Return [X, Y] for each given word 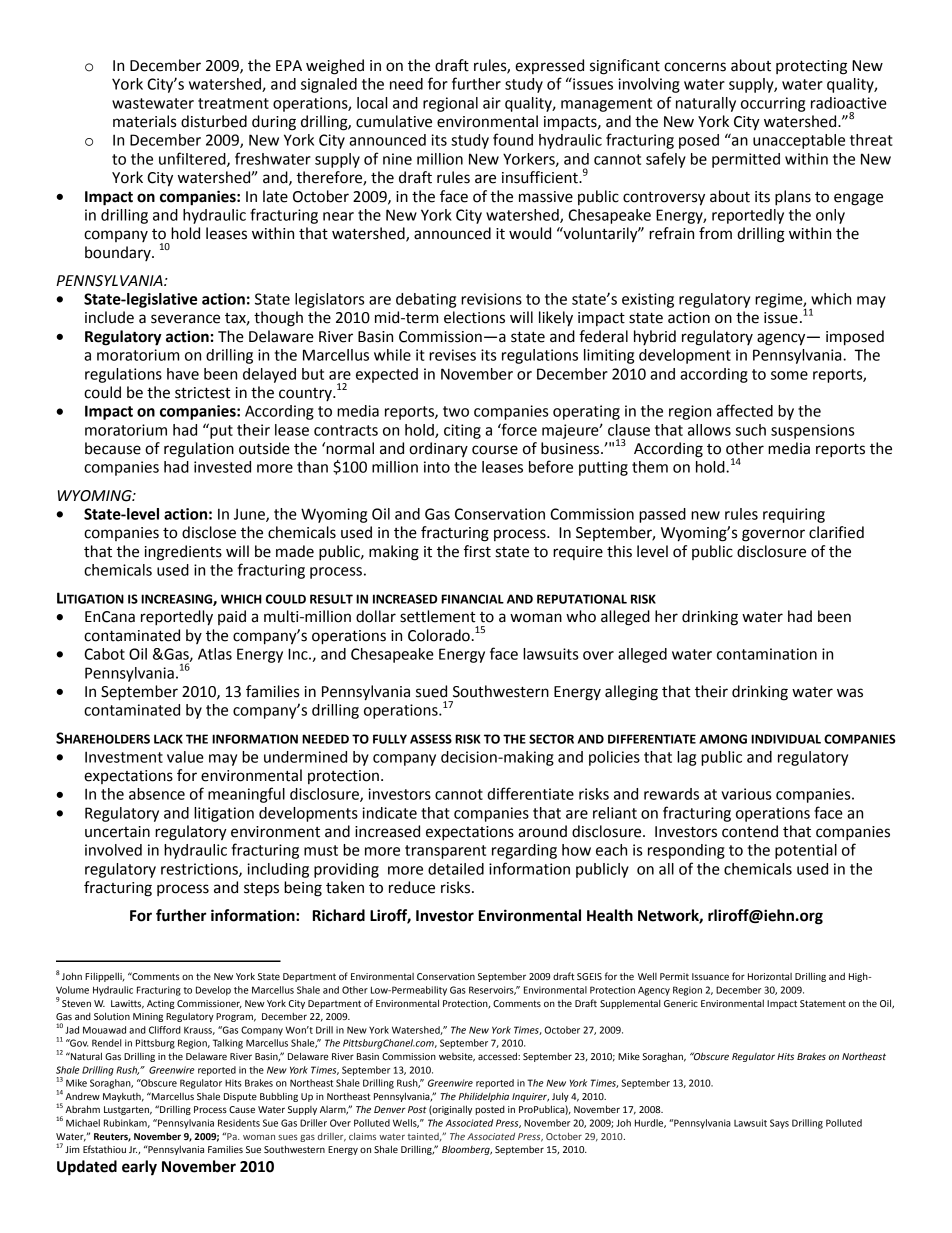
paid [232, 617]
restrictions [200, 870]
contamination [767, 654]
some [789, 375]
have [183, 374]
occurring [773, 104]
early [139, 1168]
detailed [456, 869]
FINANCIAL [472, 599]
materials [144, 121]
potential [806, 851]
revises [452, 355]
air [492, 103]
